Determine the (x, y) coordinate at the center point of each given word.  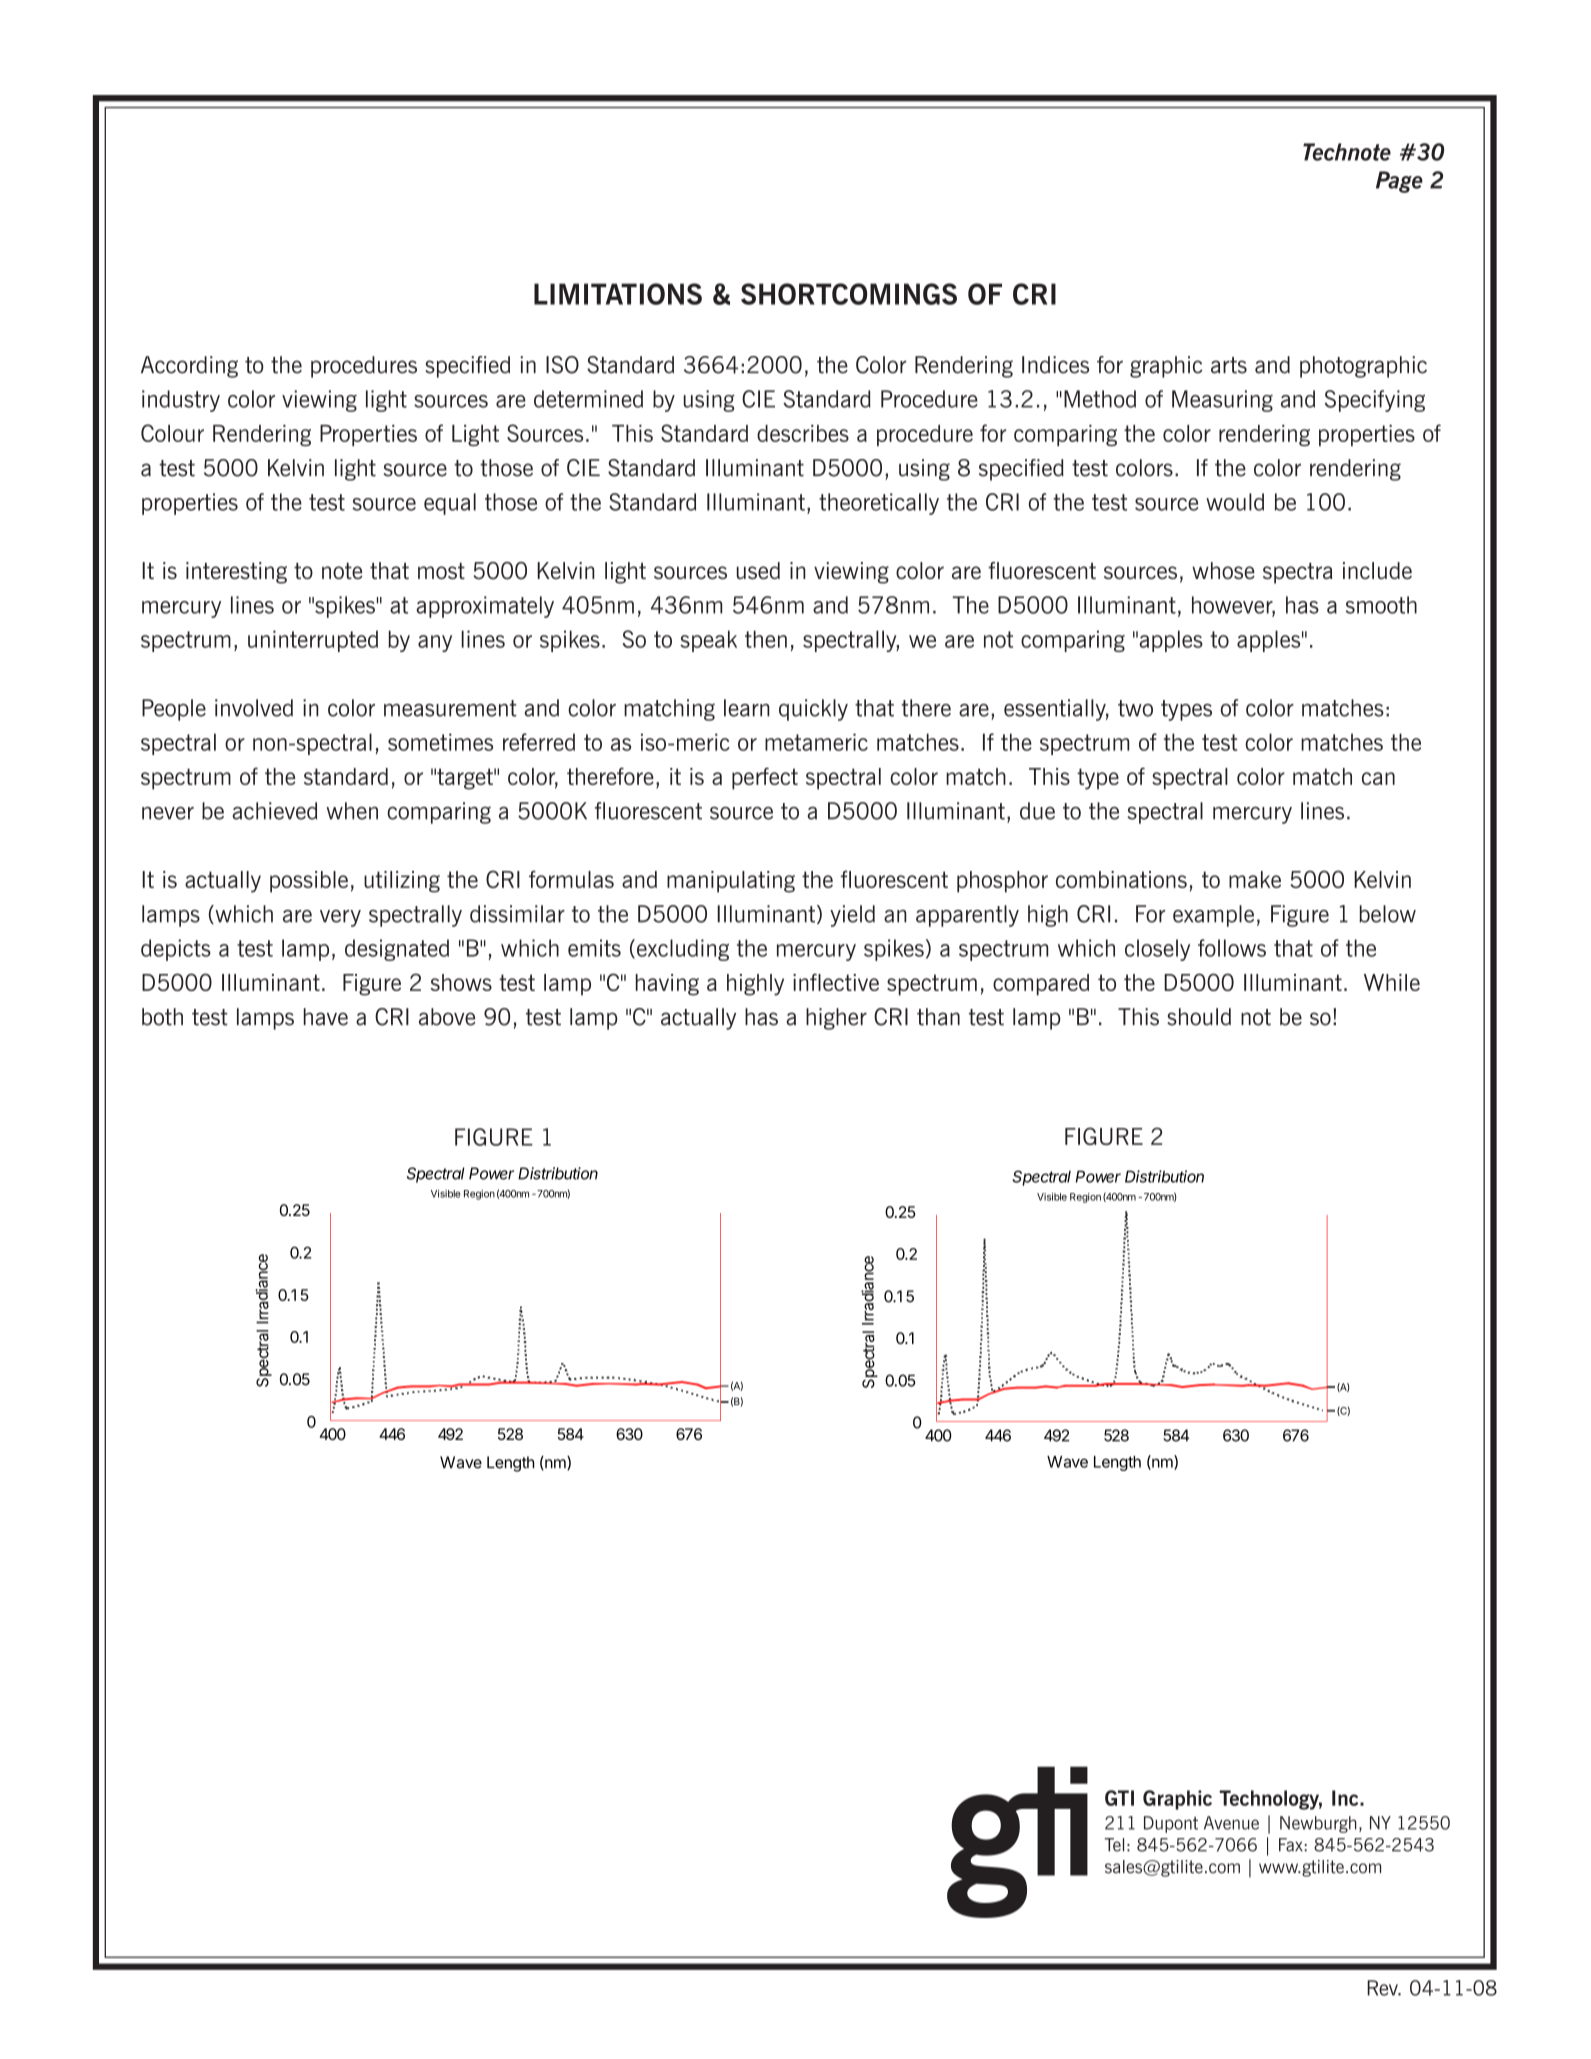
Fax (1291, 1845)
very (340, 918)
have (326, 1017)
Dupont (1171, 1824)
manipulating (731, 882)
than (938, 1017)
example (1213, 916)
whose (1223, 570)
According (189, 367)
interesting (236, 573)
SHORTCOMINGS (849, 294)
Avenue (1231, 1823)
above (447, 1017)
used (758, 570)
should (1199, 1017)
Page (1399, 182)
